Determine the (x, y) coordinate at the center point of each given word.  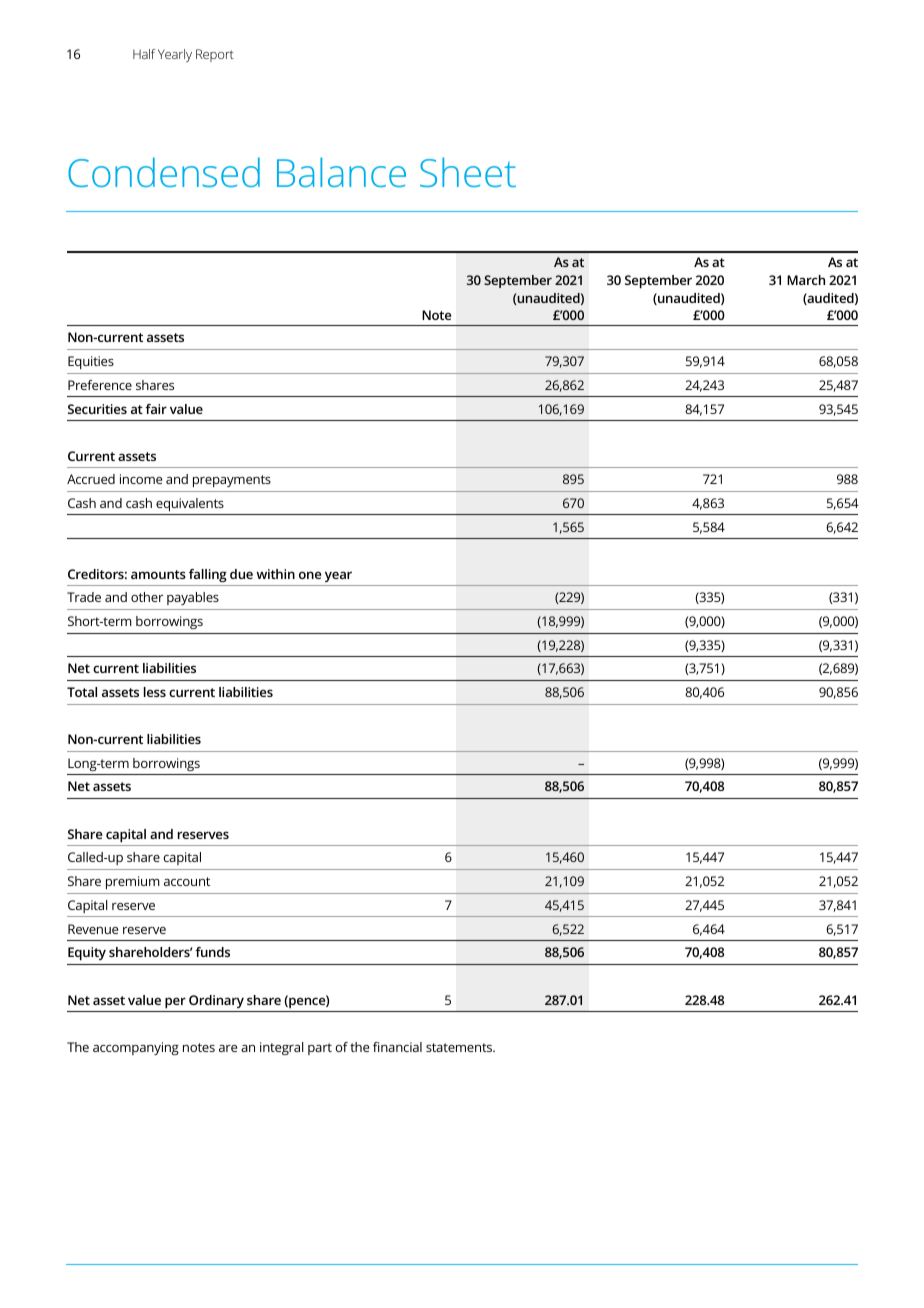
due (241, 574)
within (275, 574)
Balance (341, 172)
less (155, 692)
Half (144, 54)
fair (156, 409)
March (806, 280)
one (310, 575)
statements (460, 1047)
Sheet (468, 172)
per (175, 1002)
